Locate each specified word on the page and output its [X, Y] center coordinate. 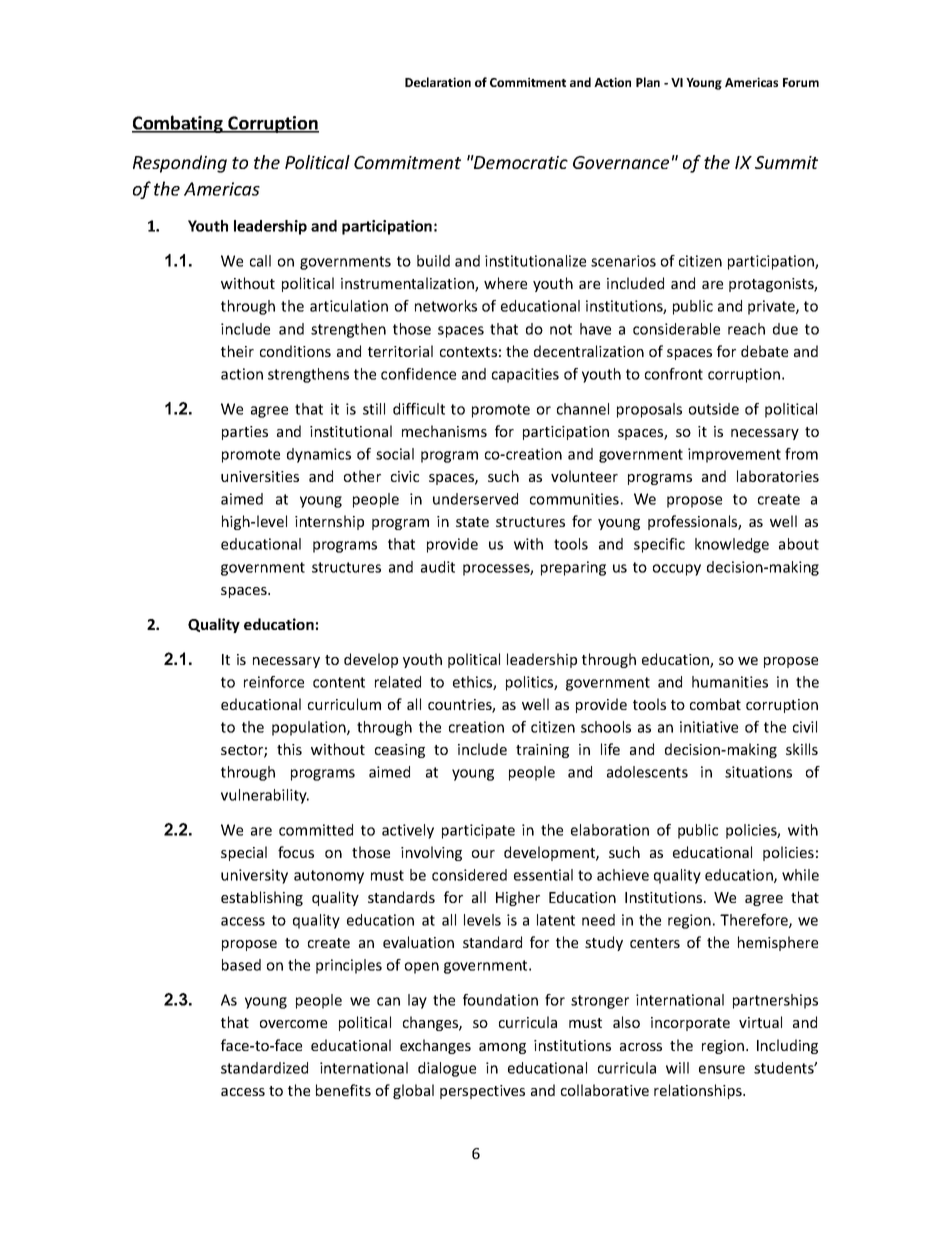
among [502, 1048]
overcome [293, 1024]
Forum [801, 82]
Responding [180, 164]
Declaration [438, 82]
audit [438, 567]
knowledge [732, 545]
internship [329, 522]
